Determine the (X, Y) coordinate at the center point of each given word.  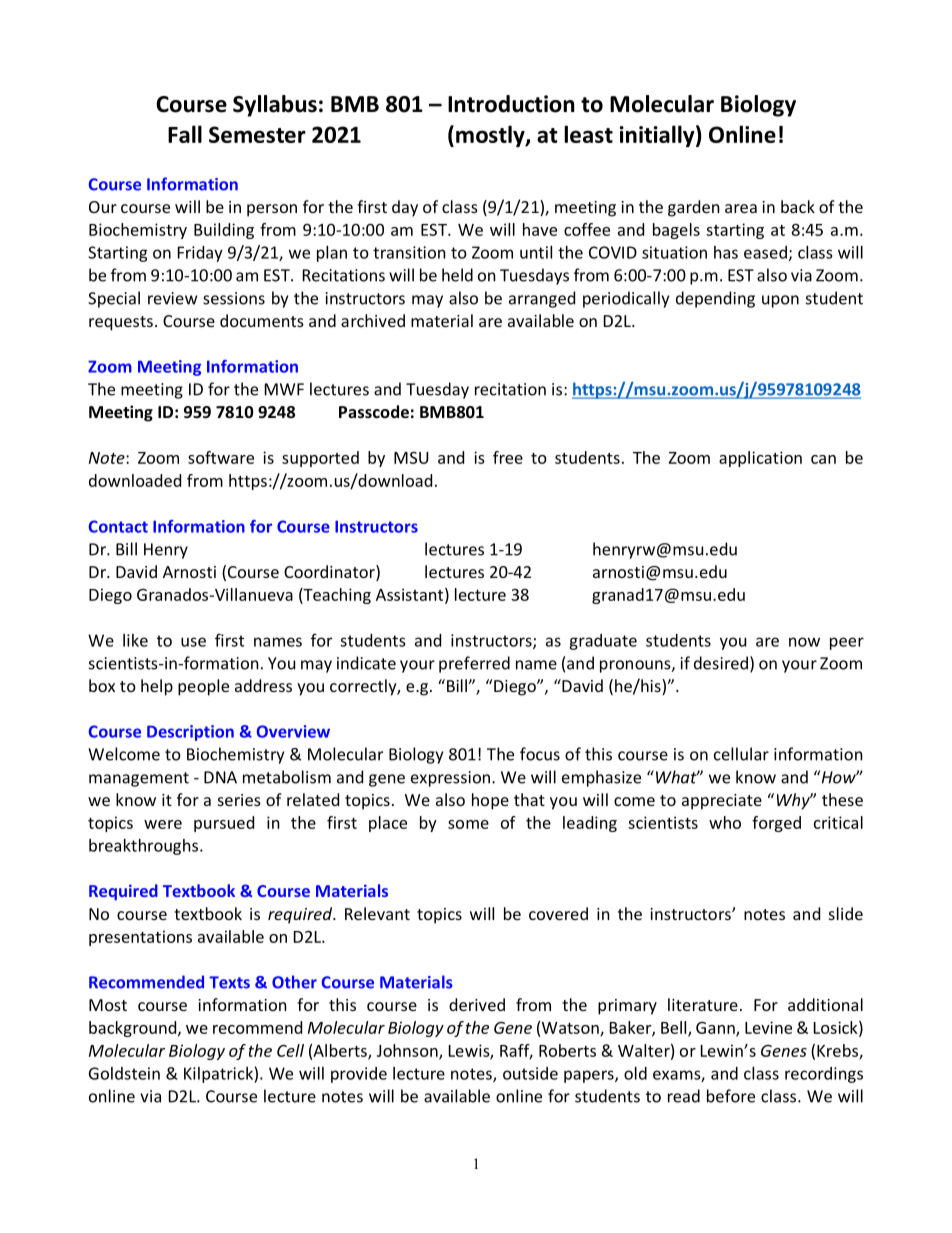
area (741, 208)
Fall (185, 134)
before (731, 1096)
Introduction (511, 104)
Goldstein (124, 1073)
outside (530, 1073)
